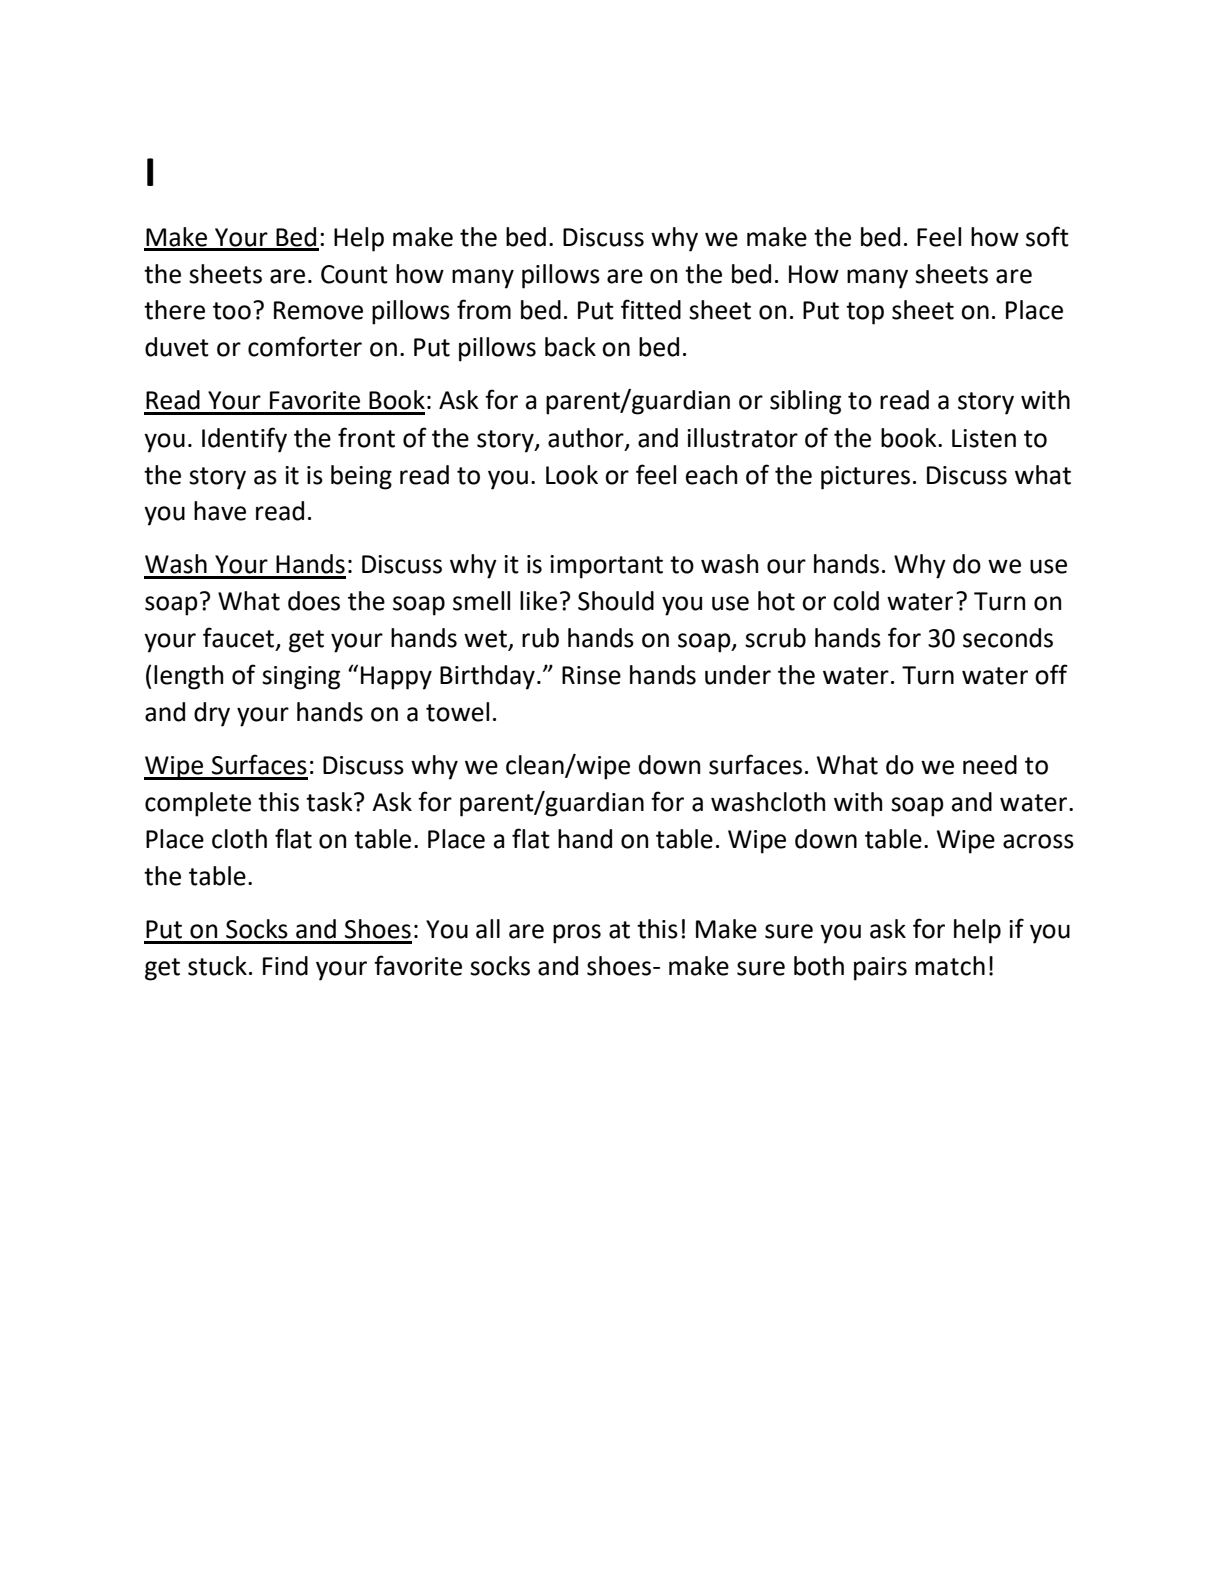 Image resolution: width=1227 pixels, height=1587 pixels. Describe the element at coordinates (354, 274) in the screenshot. I see `Count` at that location.
